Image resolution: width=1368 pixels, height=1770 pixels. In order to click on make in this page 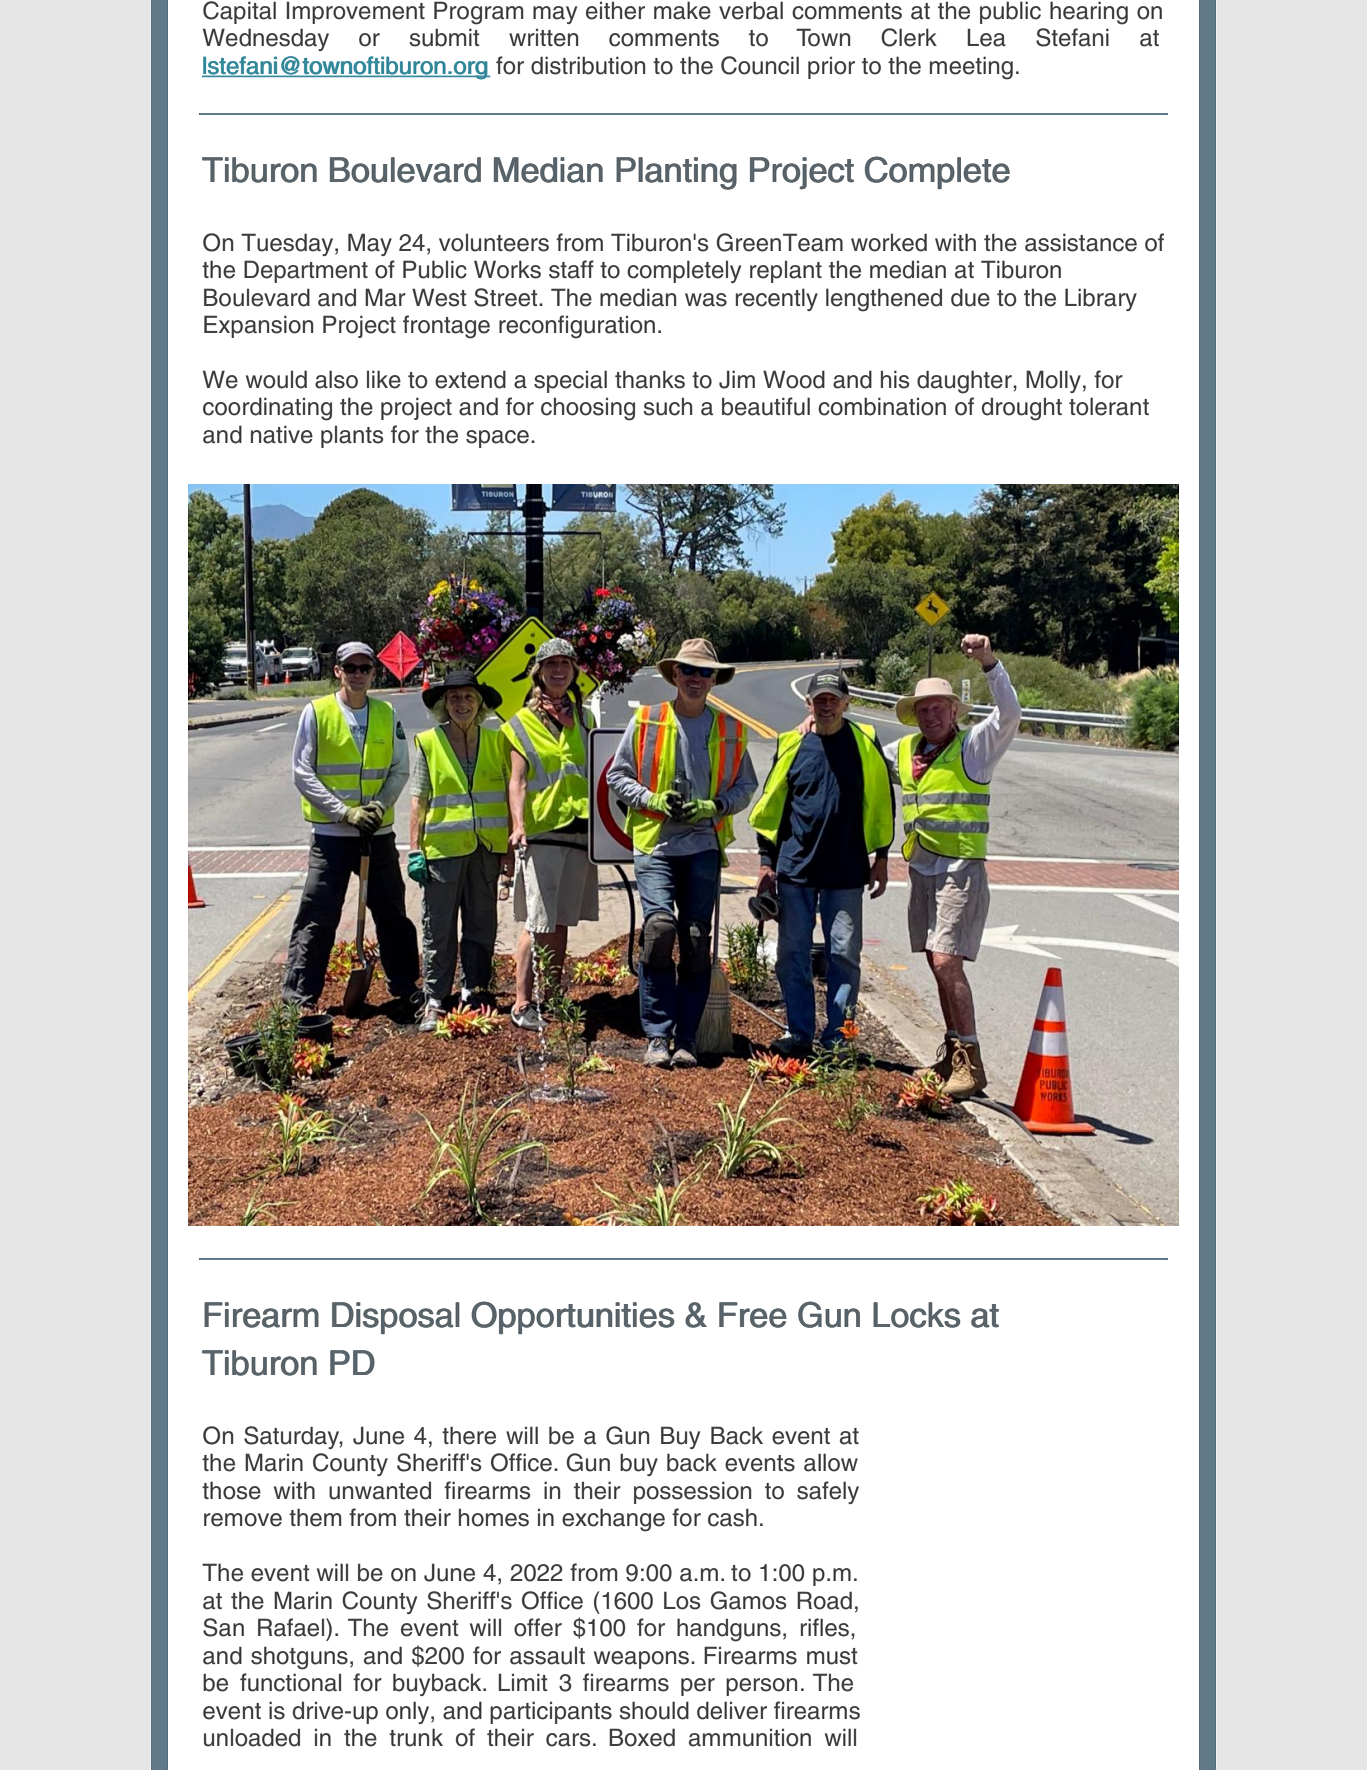, I will do `click(682, 10)`.
